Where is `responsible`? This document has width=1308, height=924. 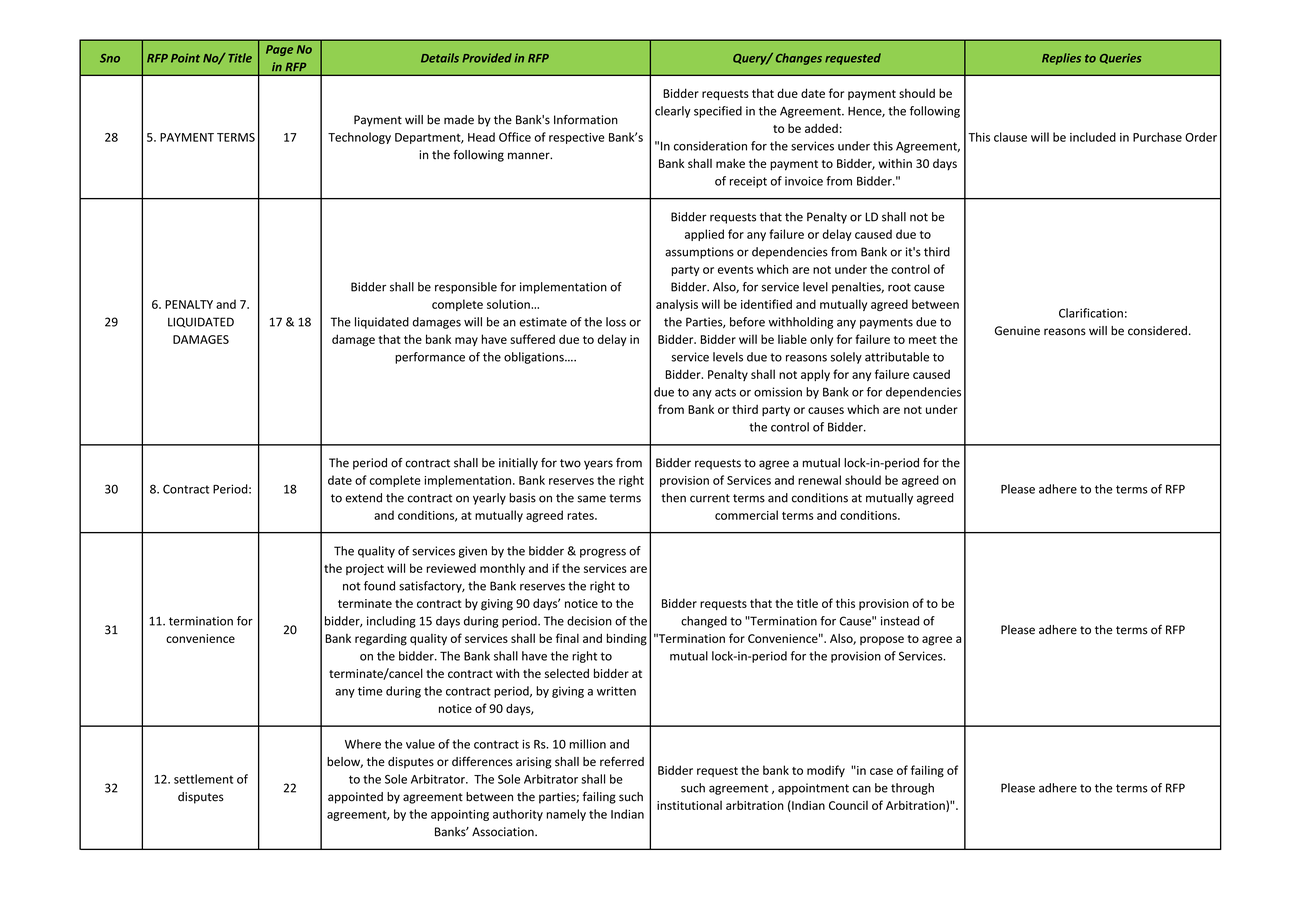 responsible is located at coordinates (466, 288).
